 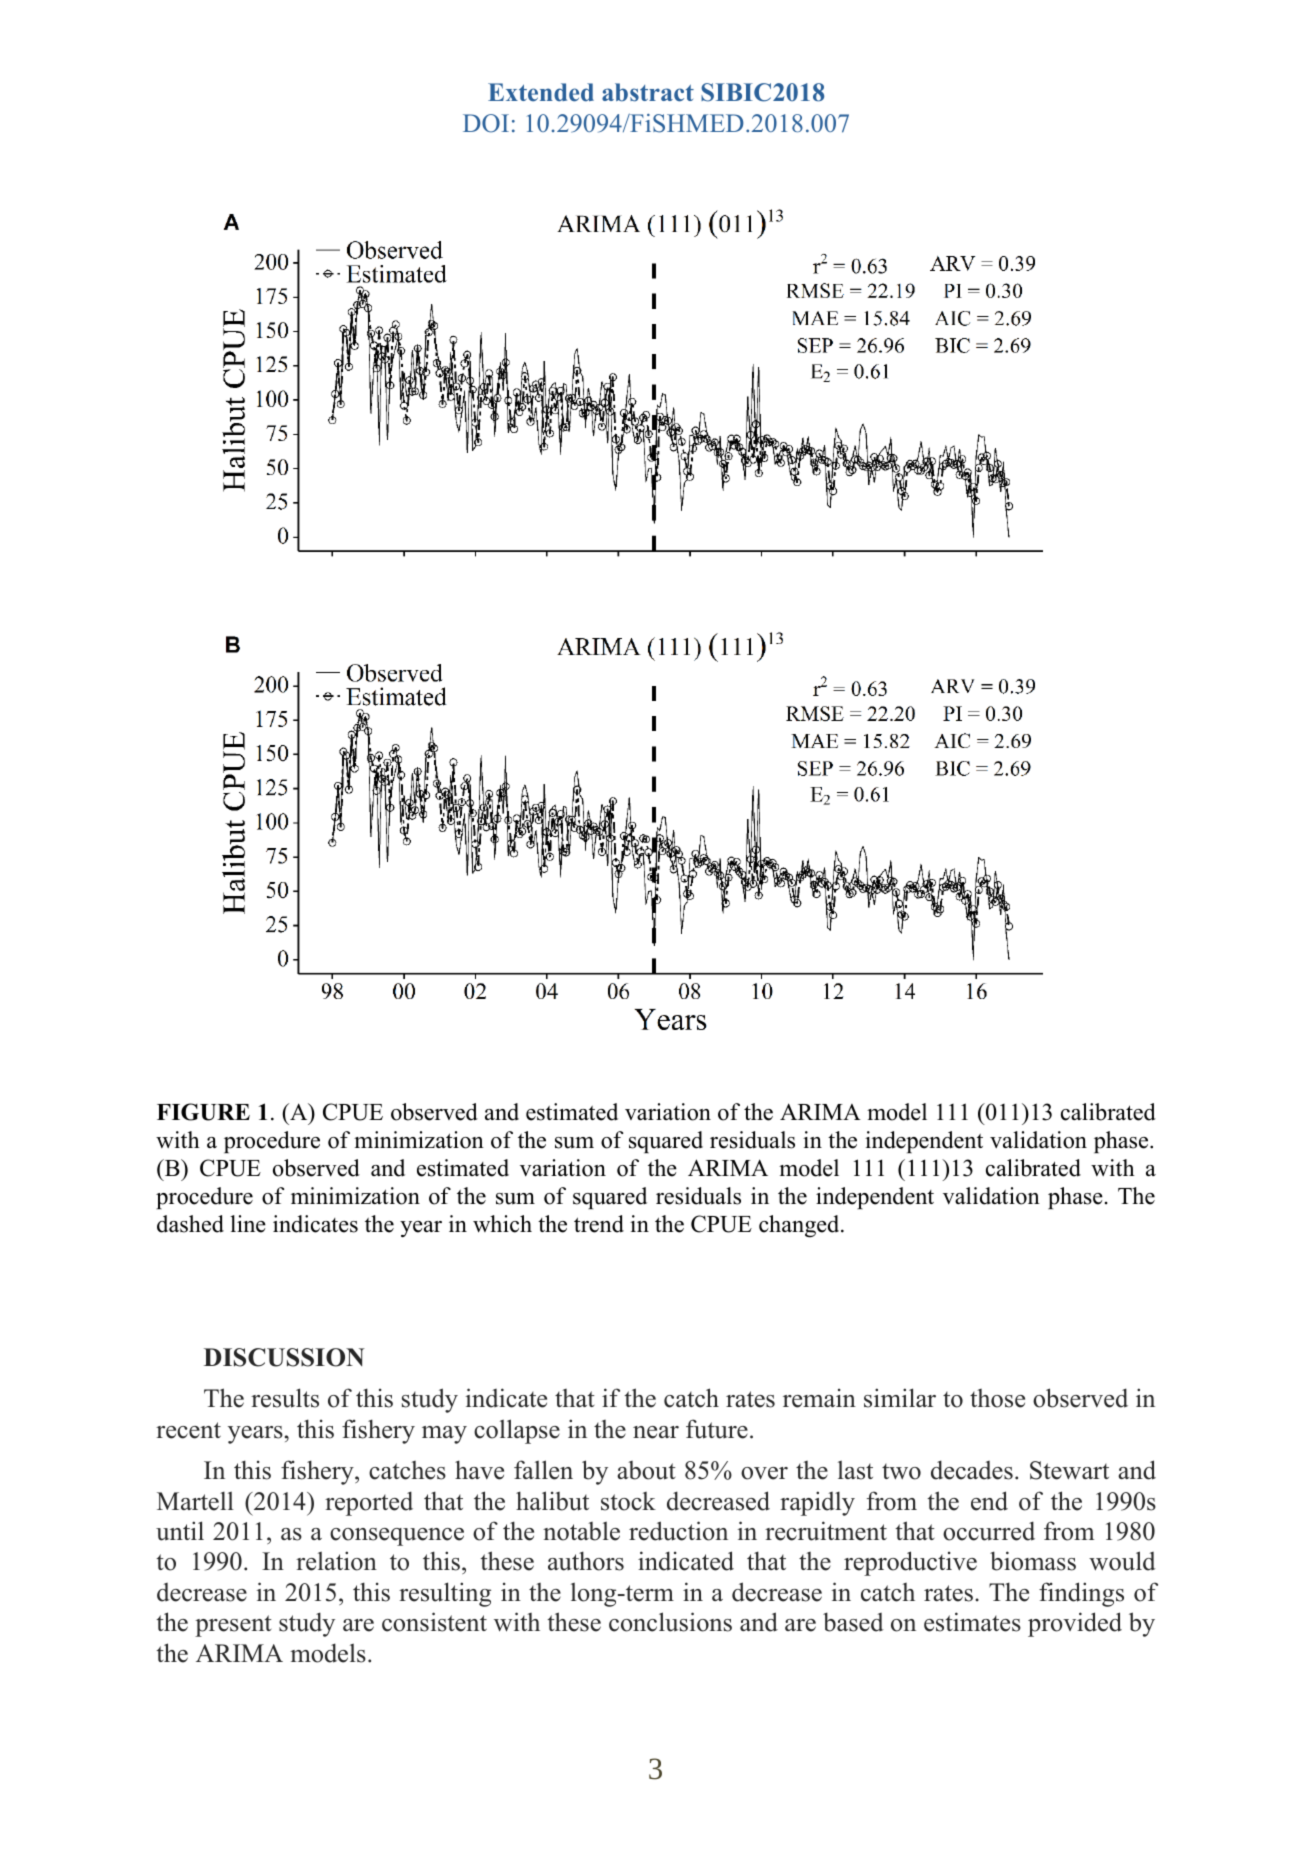 I want to click on abstract, so click(x=648, y=92).
